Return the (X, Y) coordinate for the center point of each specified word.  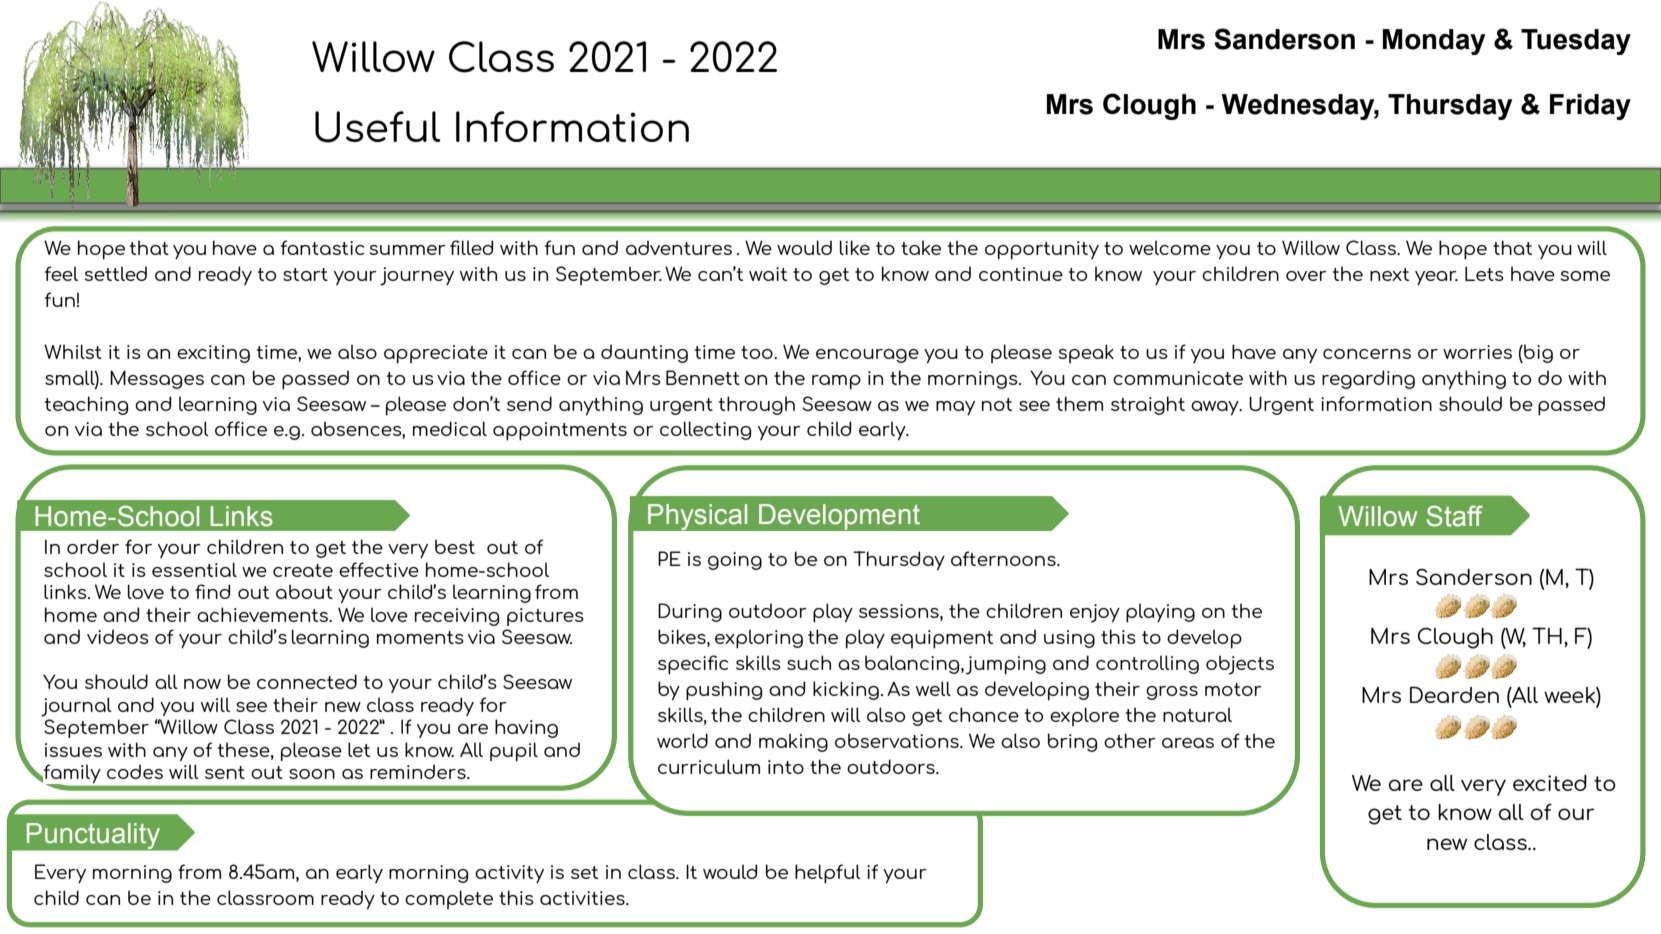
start (305, 274)
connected (307, 681)
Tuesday (1576, 42)
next (1389, 274)
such (809, 662)
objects (1240, 665)
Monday (1434, 42)
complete (449, 899)
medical (450, 428)
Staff (1454, 516)
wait (768, 274)
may (955, 408)
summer (408, 250)
